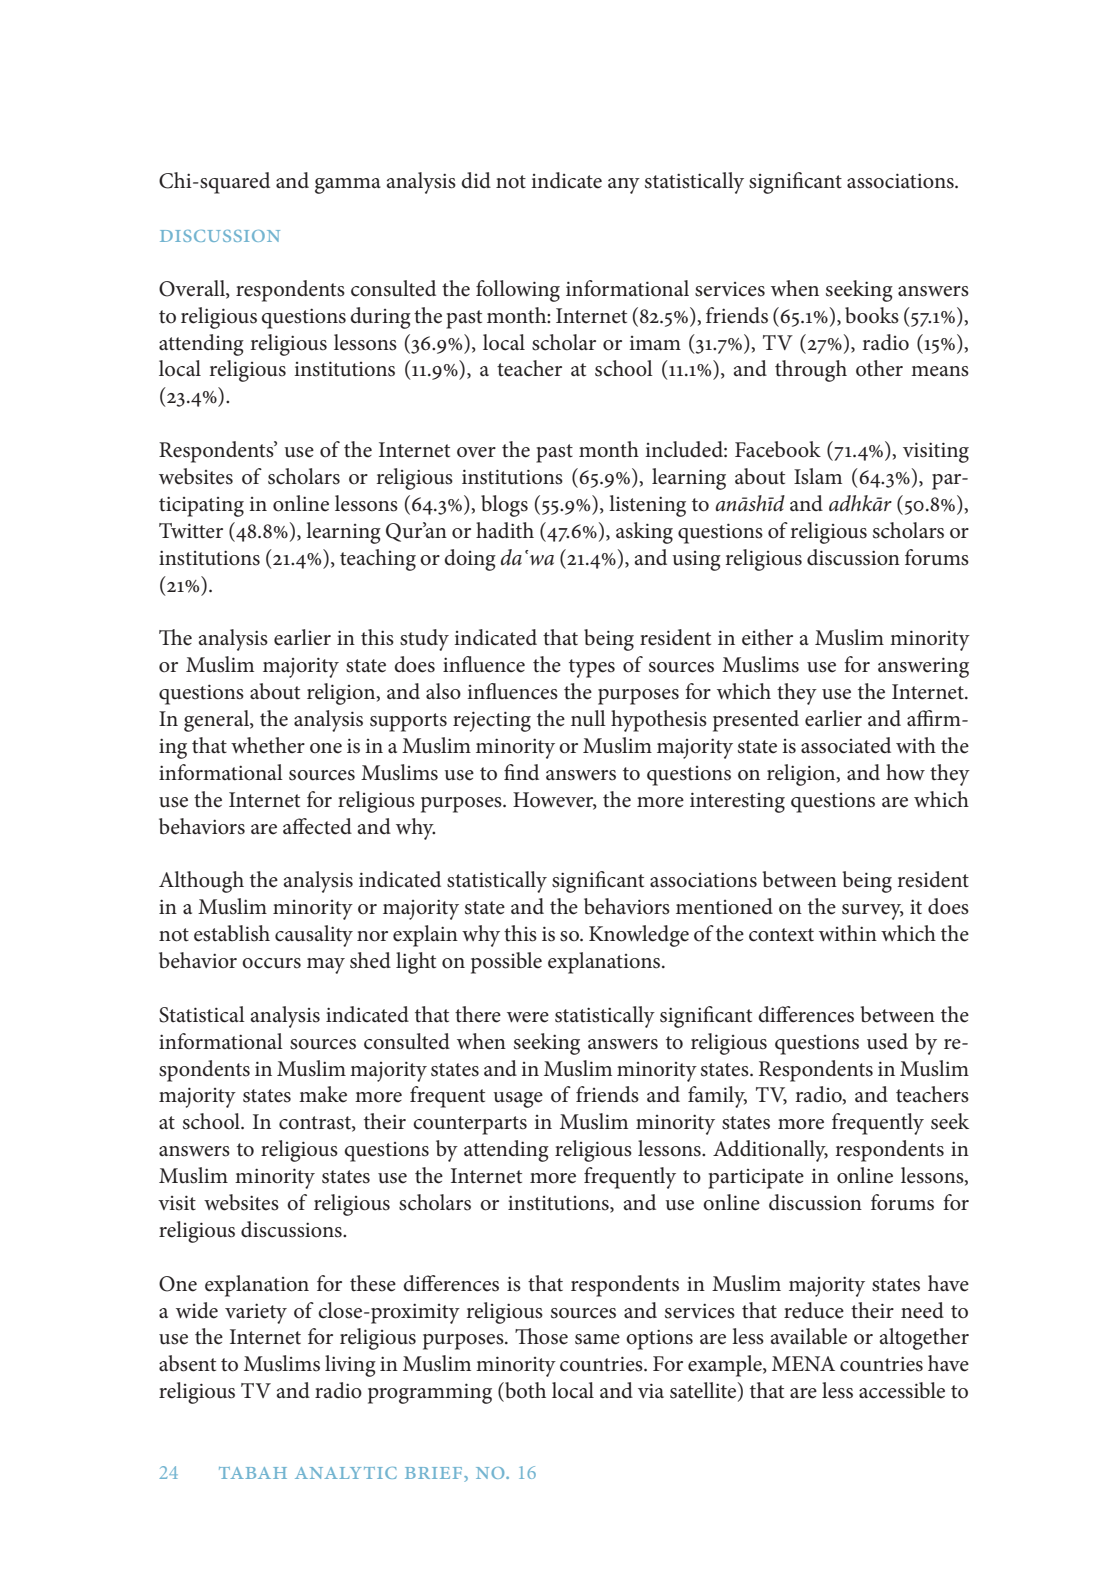  What do you see at coordinates (518, 1100) in the screenshot?
I see `usage` at bounding box center [518, 1100].
